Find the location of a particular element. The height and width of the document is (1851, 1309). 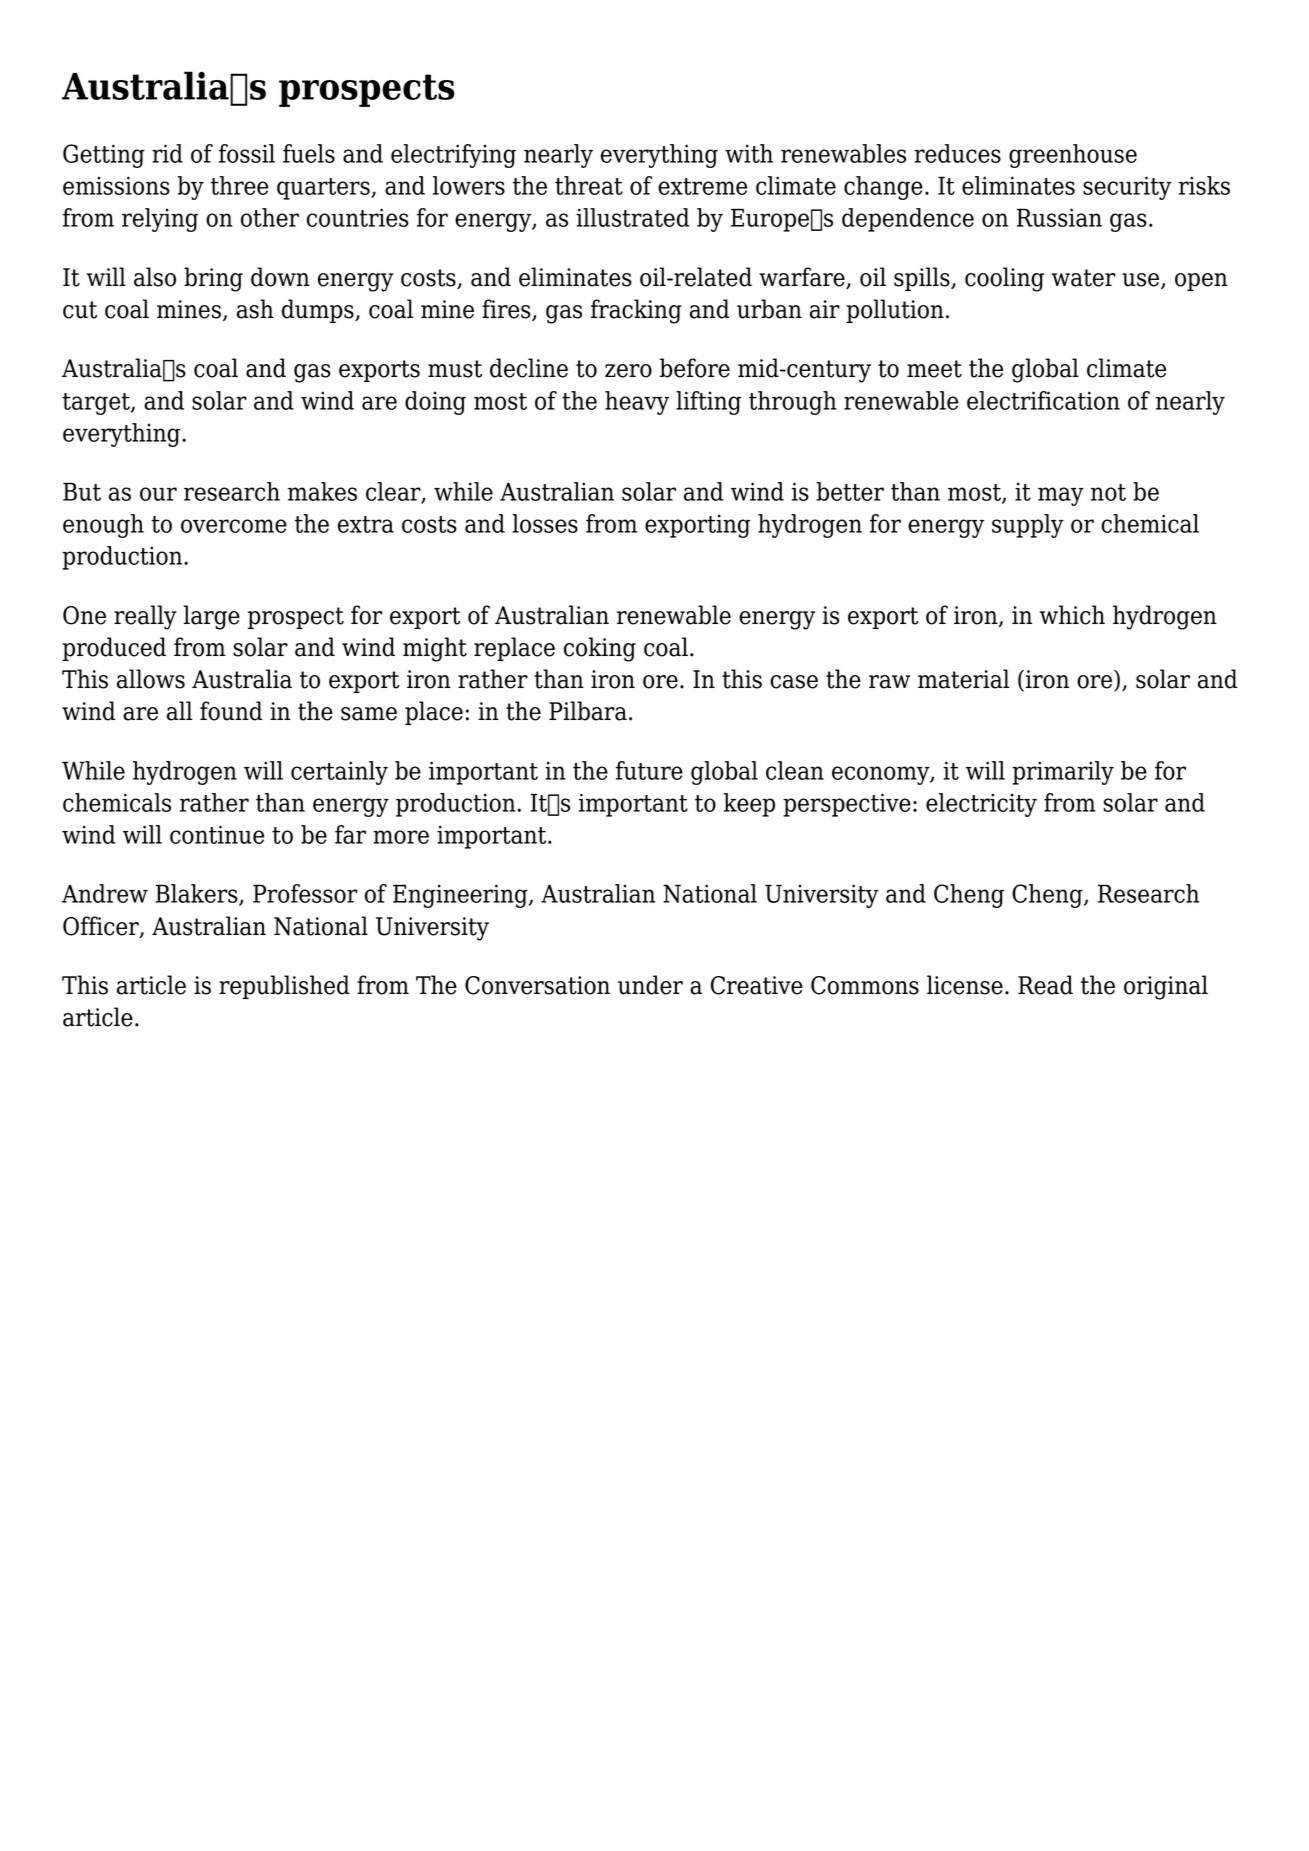

losses is located at coordinates (545, 523).
